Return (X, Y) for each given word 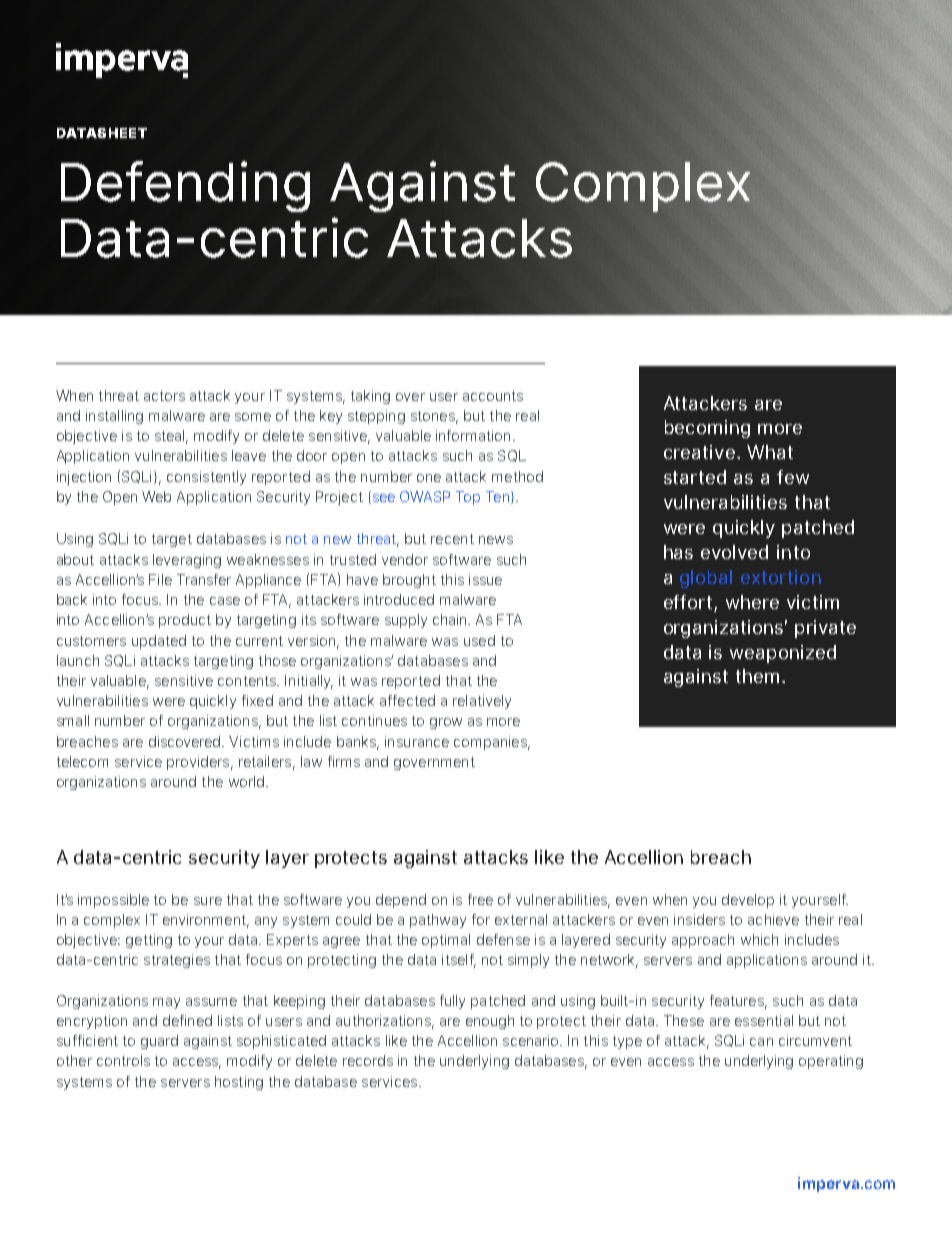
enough (490, 1022)
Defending (185, 186)
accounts (493, 396)
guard (159, 1042)
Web (156, 496)
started (695, 477)
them (757, 676)
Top (468, 498)
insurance (417, 741)
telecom (82, 761)
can (761, 1042)
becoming (707, 429)
